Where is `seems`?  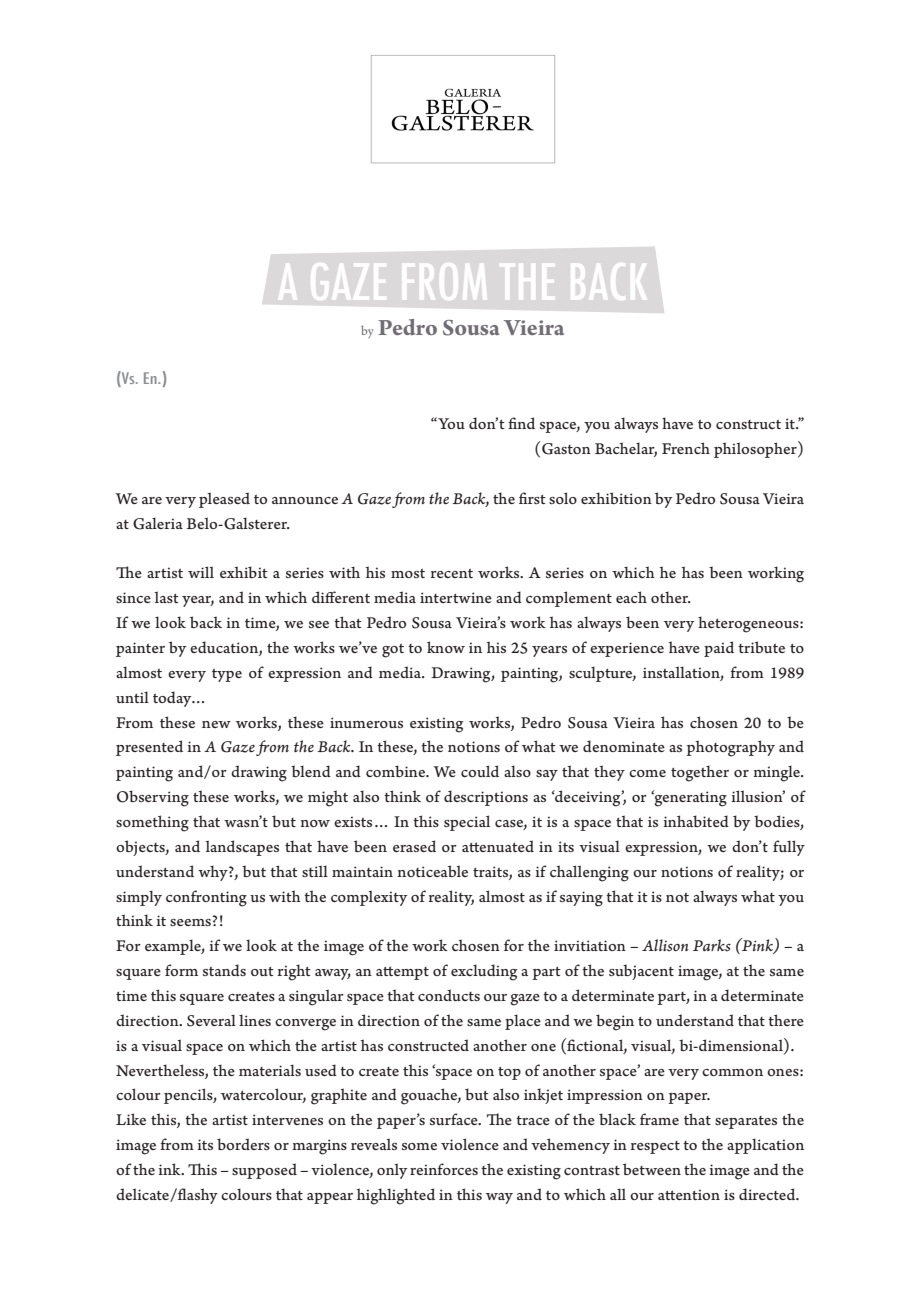
seems is located at coordinates (190, 922).
